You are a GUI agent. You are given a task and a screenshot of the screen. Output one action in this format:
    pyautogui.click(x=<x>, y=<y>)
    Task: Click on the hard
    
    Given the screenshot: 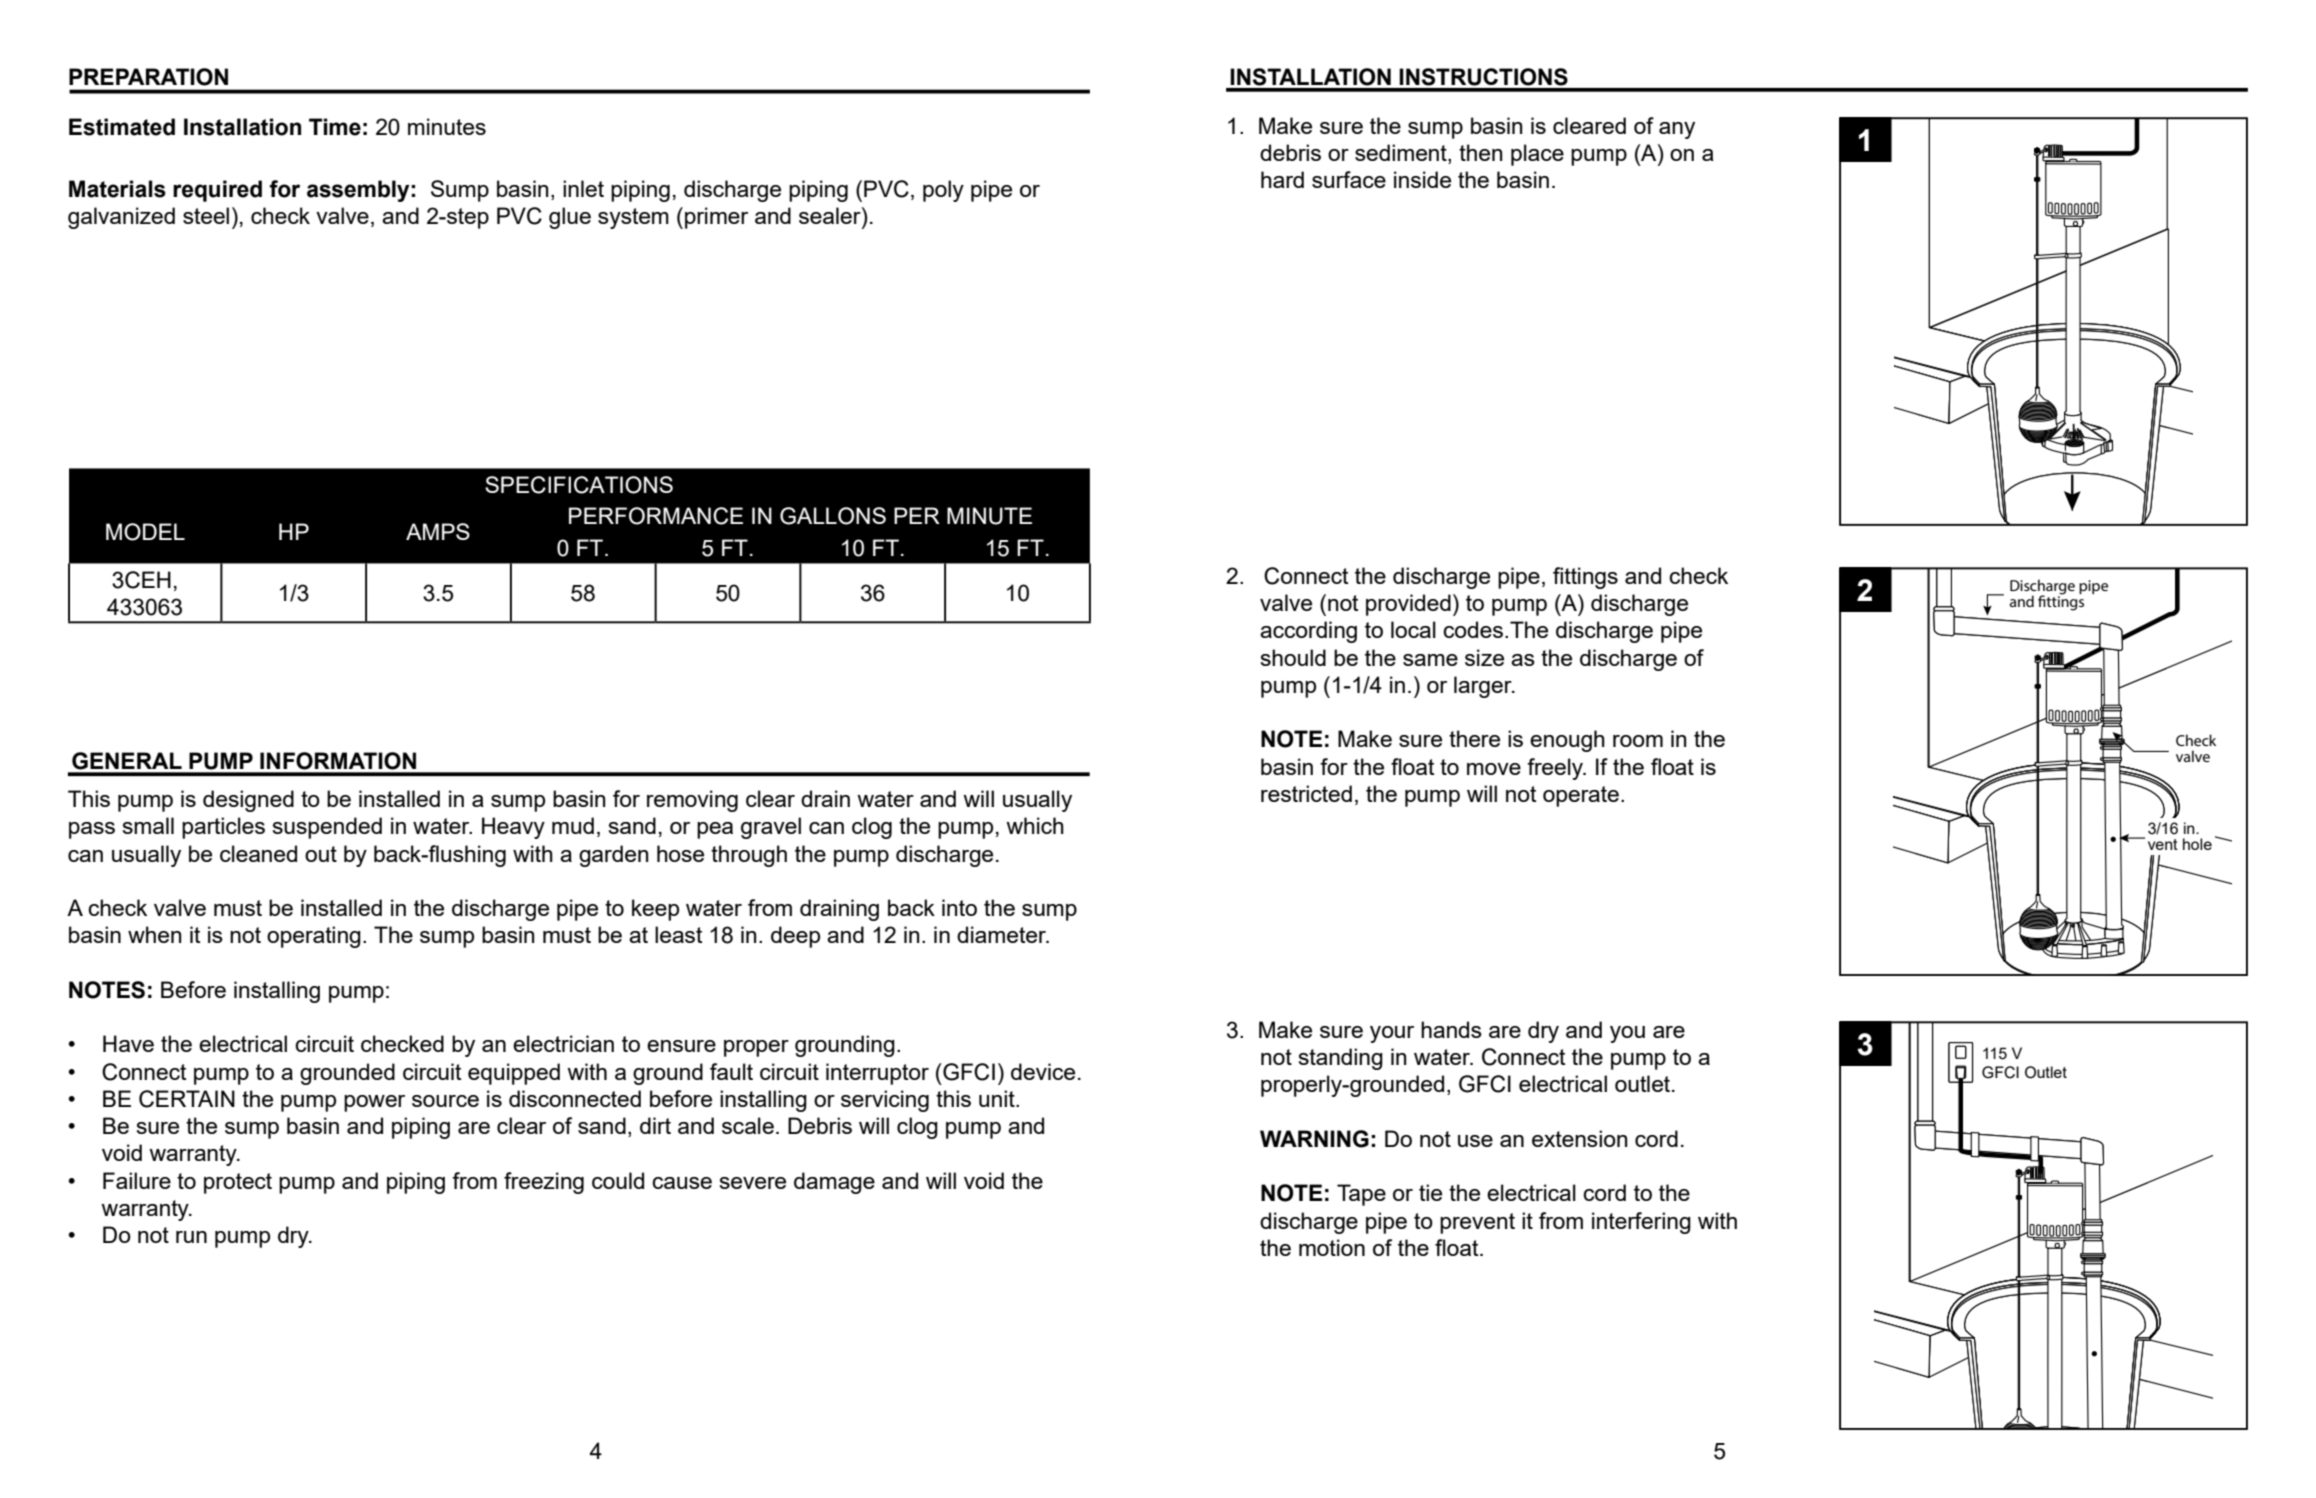 What is the action you would take?
    pyautogui.click(x=1282, y=179)
